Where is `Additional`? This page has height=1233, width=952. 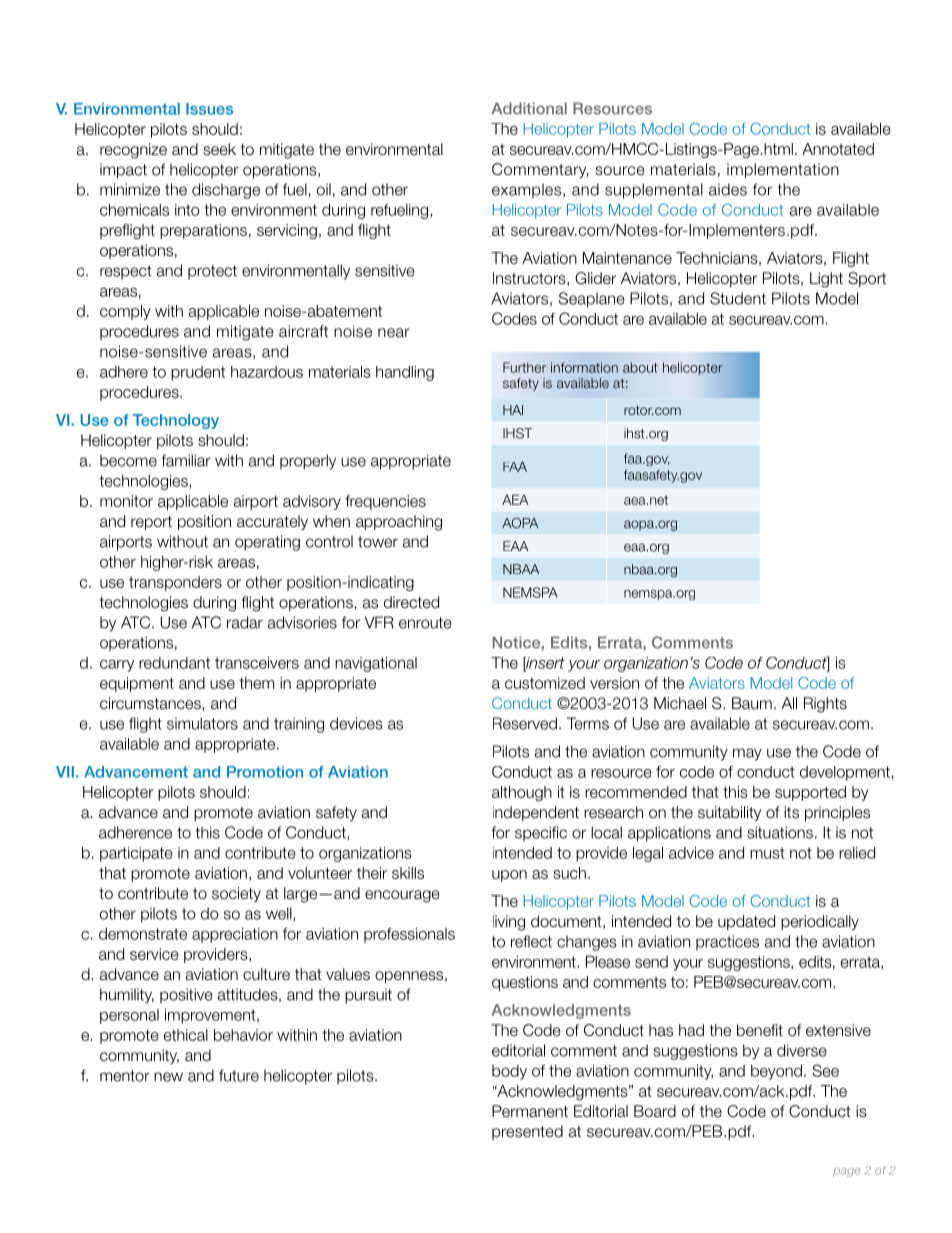
Additional is located at coordinates (529, 108).
